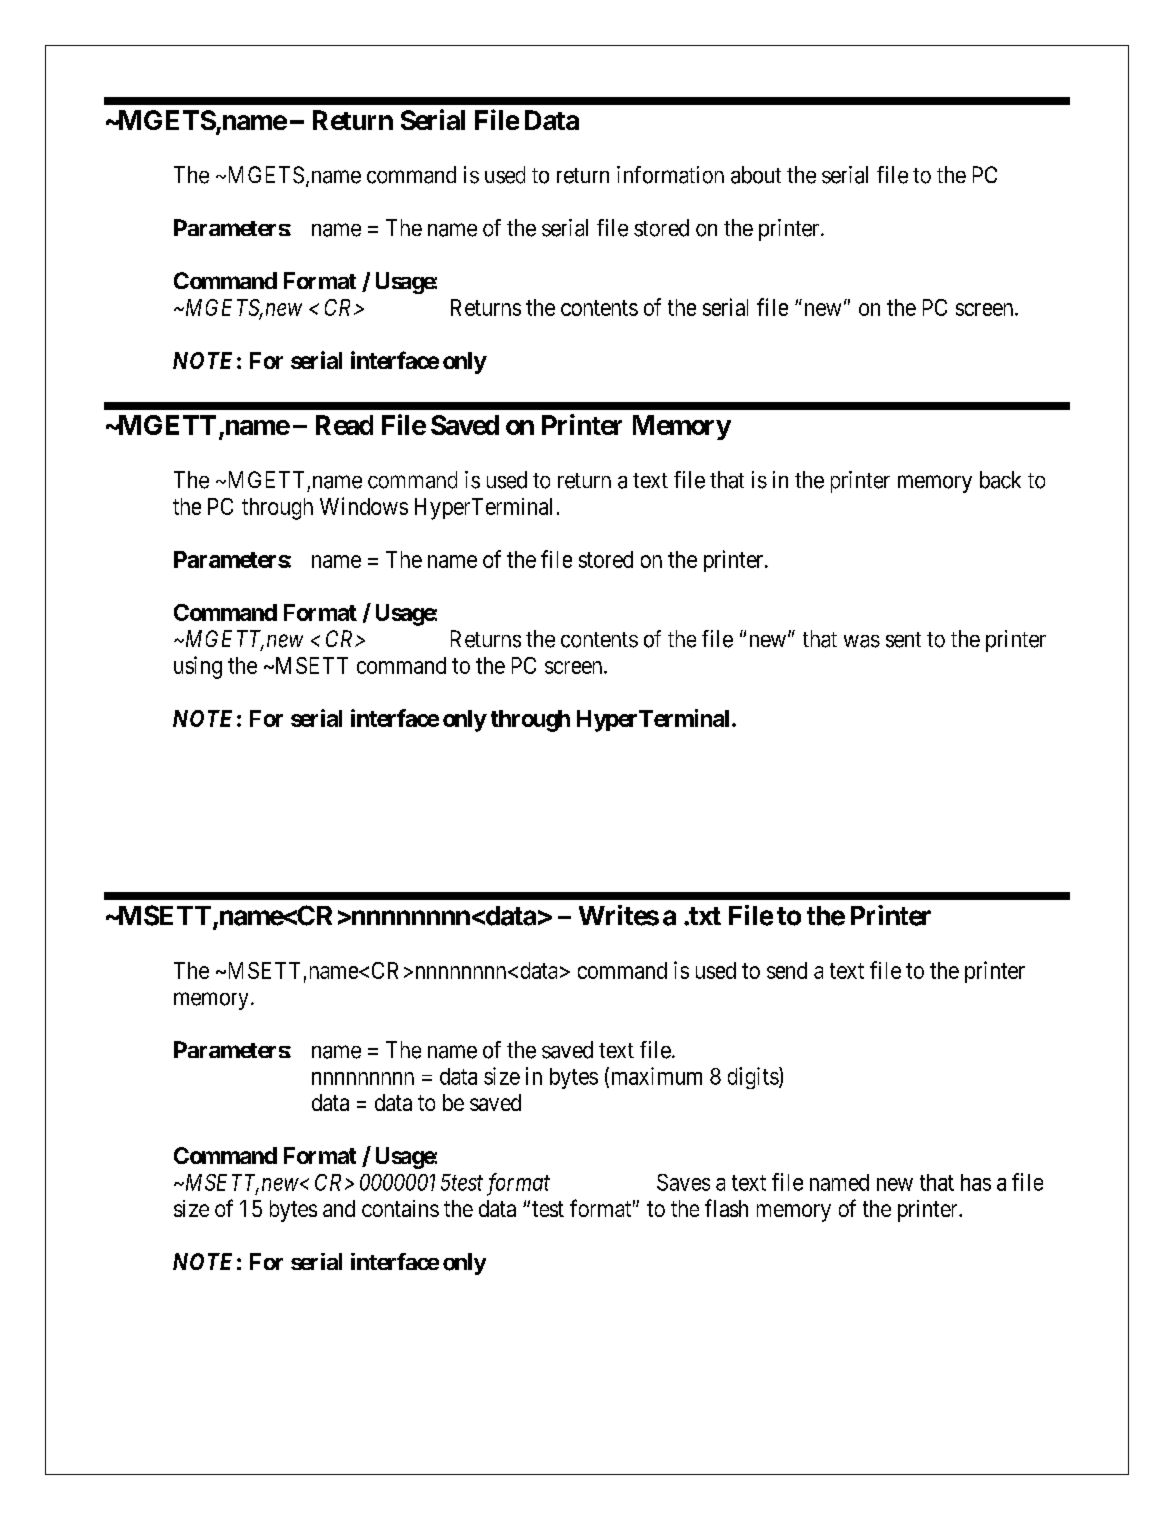 The height and width of the page is (1520, 1174). I want to click on Read, so click(344, 425).
